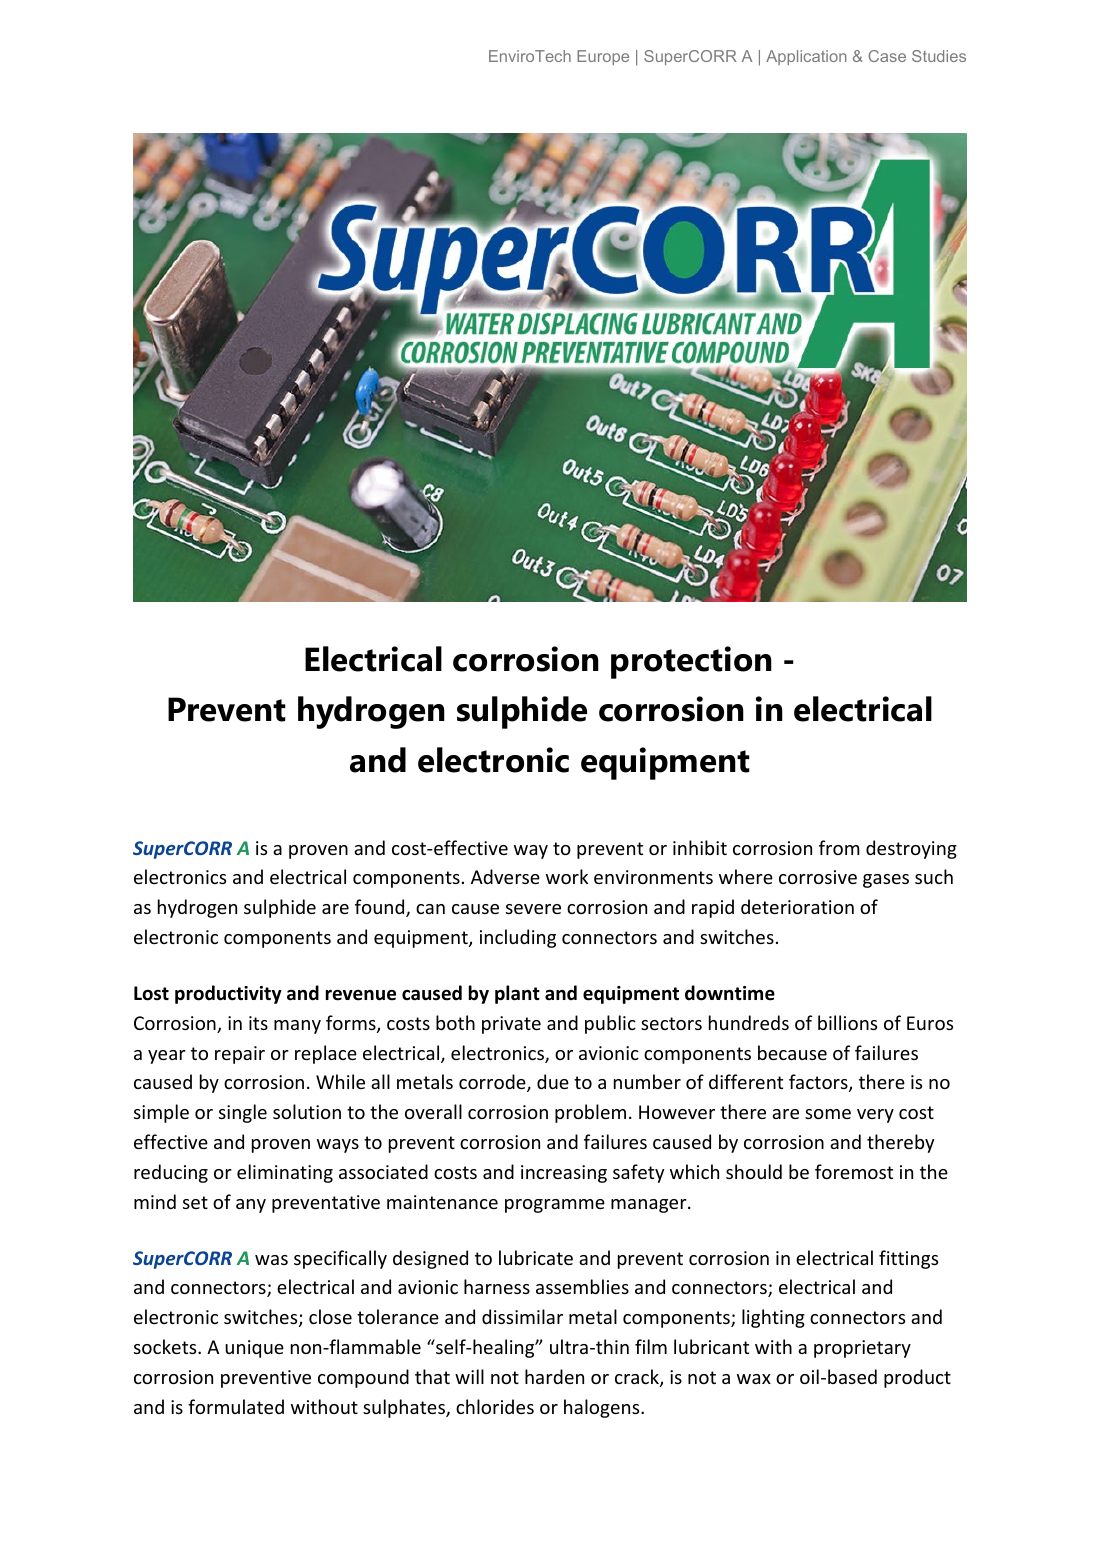 Image resolution: width=1100 pixels, height=1556 pixels. What do you see at coordinates (258, 1023) in the image?
I see `its` at bounding box center [258, 1023].
